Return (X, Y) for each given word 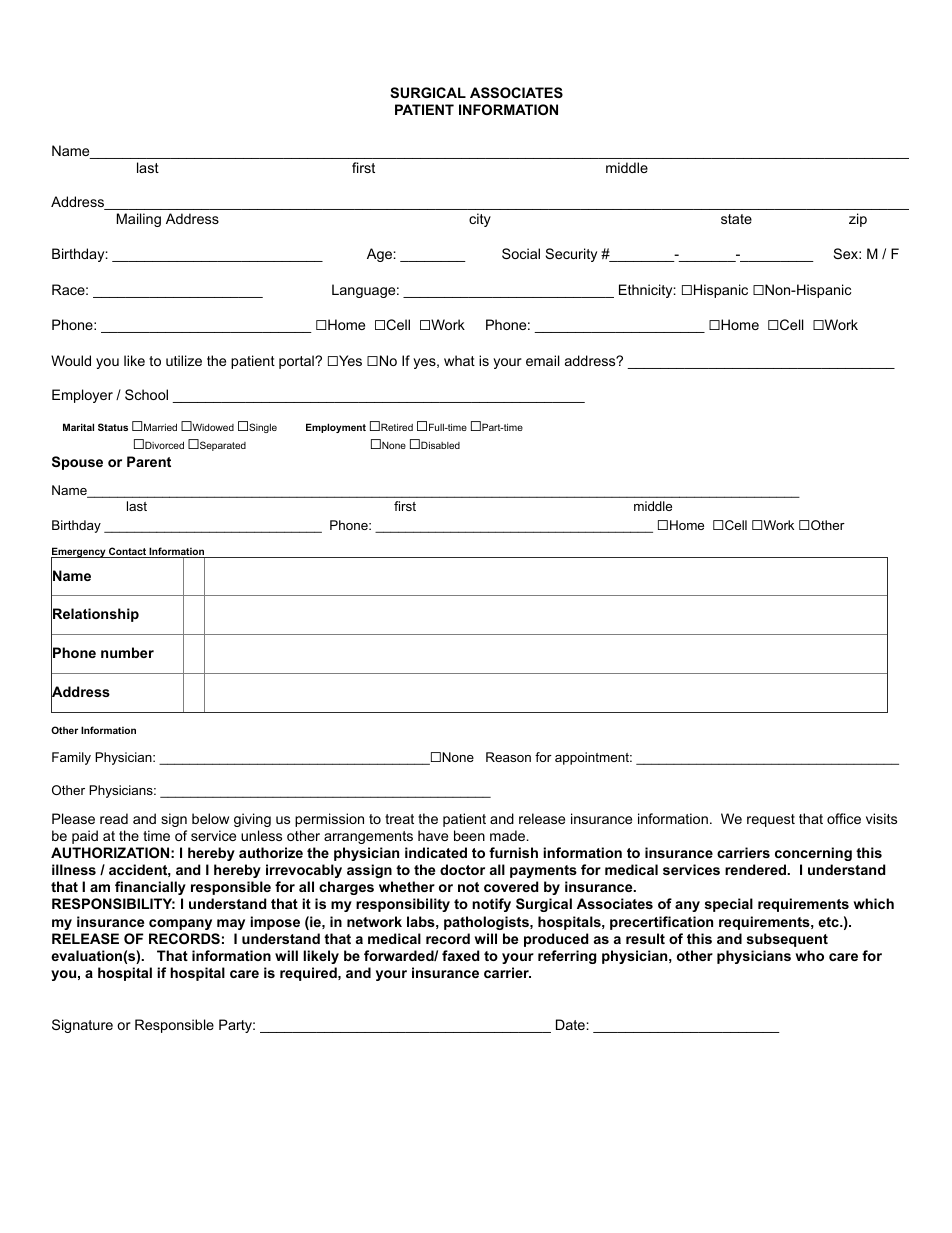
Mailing (139, 220)
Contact (127, 552)
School (146, 394)
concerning (813, 854)
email (543, 360)
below (210, 818)
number (127, 652)
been (469, 835)
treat (399, 819)
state (736, 219)
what (459, 360)
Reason (508, 757)
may (231, 924)
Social (521, 253)
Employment (336, 428)
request (771, 820)
